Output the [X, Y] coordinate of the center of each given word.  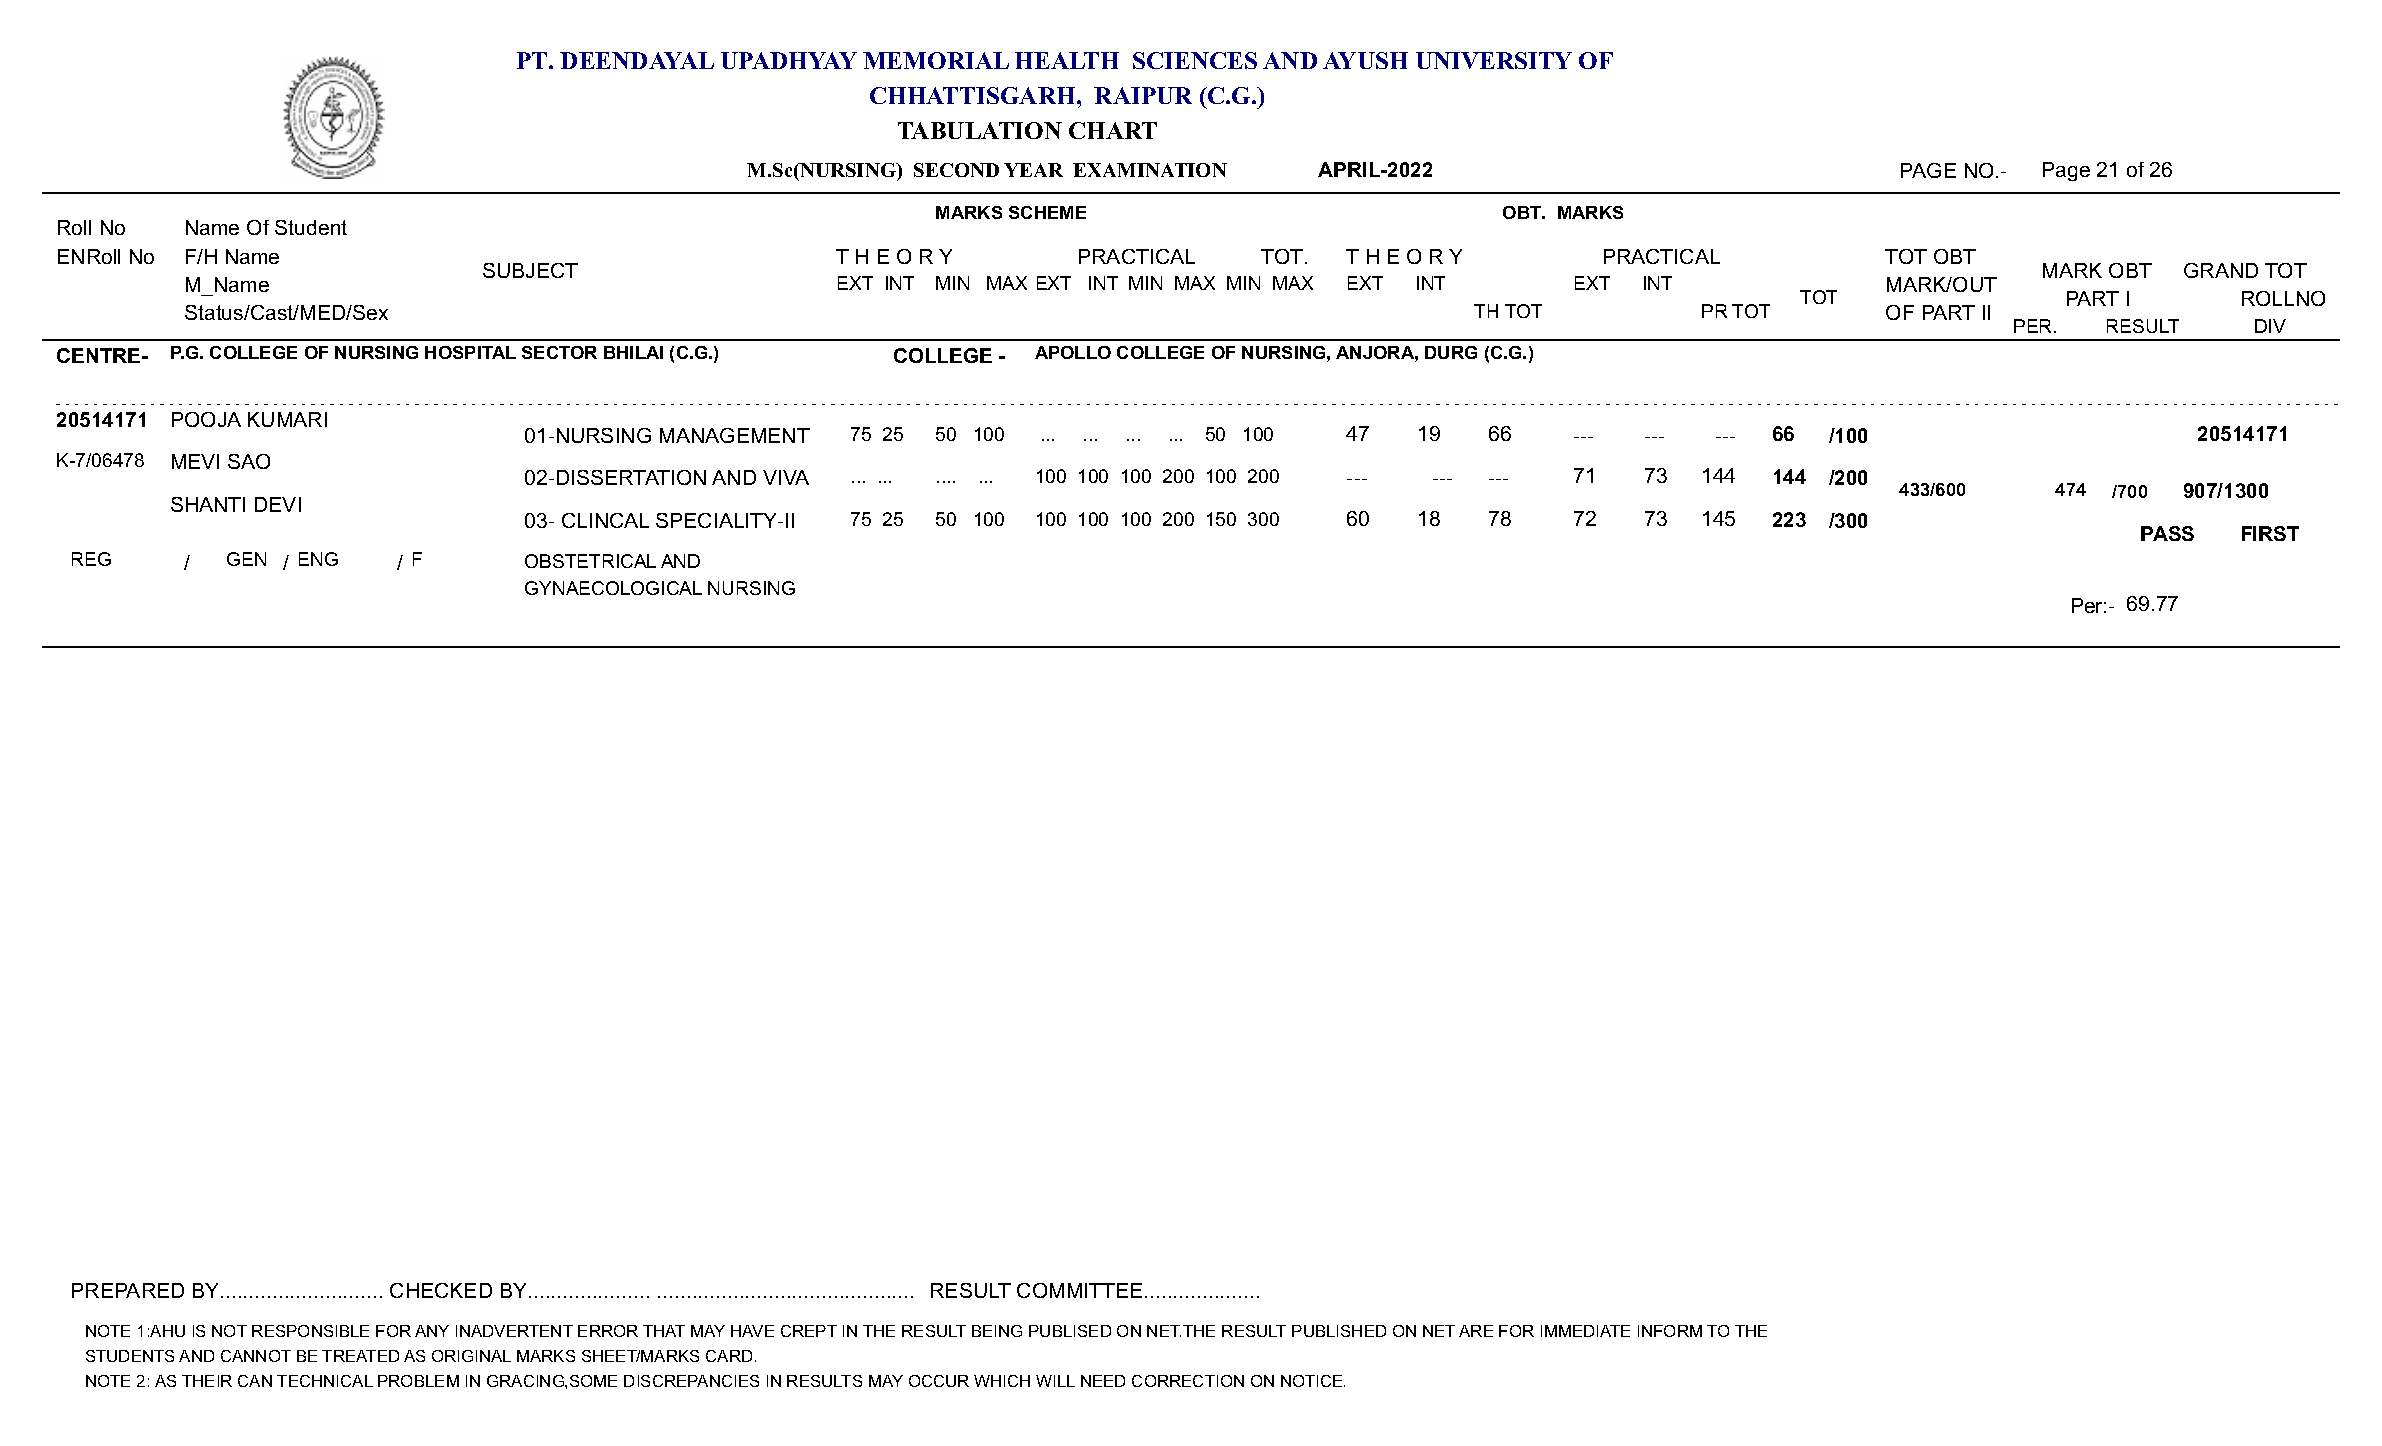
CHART [1113, 130]
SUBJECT [530, 270]
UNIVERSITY [1494, 60]
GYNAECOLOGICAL [613, 588]
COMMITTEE [1079, 1290]
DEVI [278, 504]
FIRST [2270, 533]
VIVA [786, 477]
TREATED [360, 1356]
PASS [2167, 533]
